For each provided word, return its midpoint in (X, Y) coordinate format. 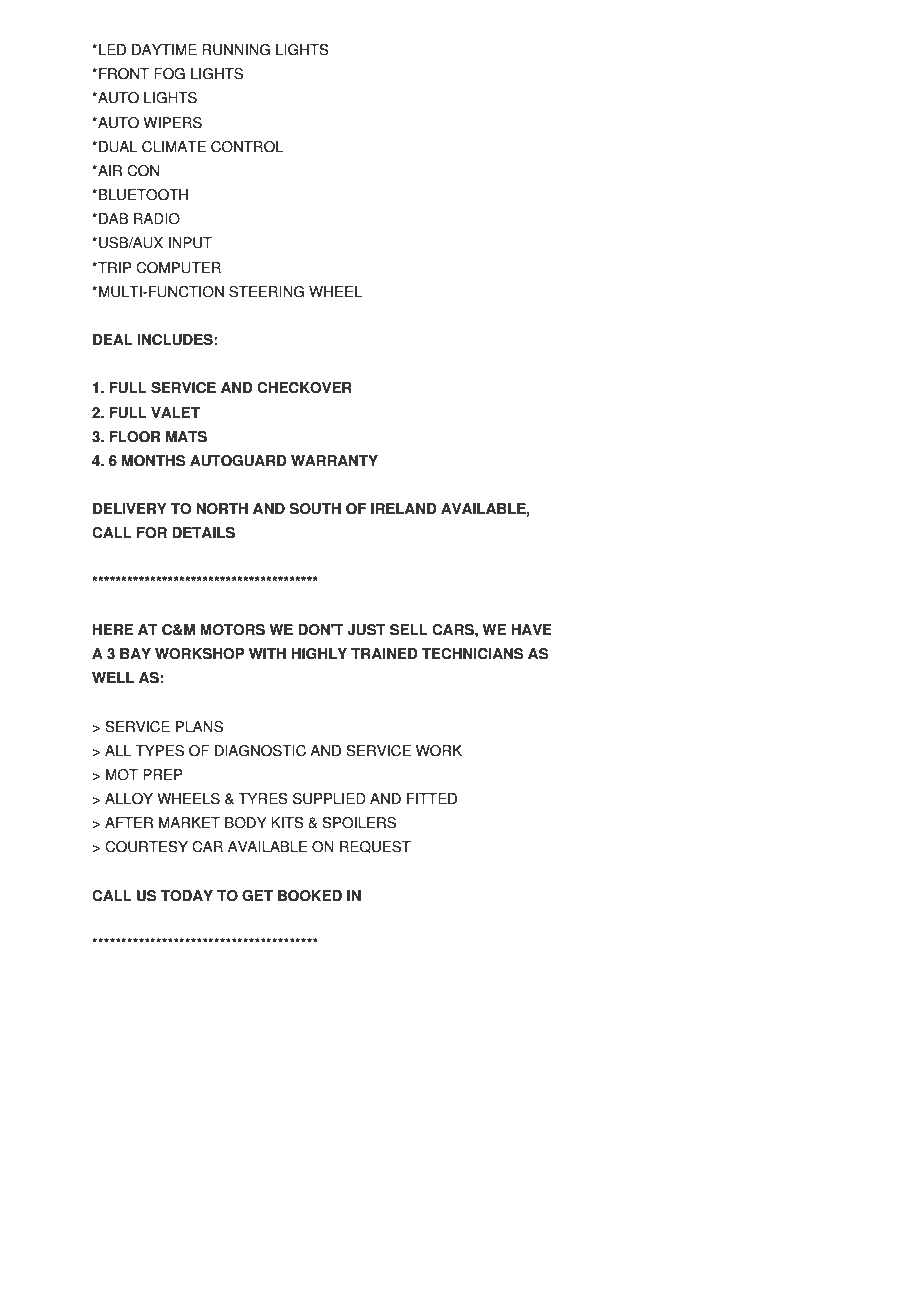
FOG (169, 74)
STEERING (266, 292)
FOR (152, 533)
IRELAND (404, 508)
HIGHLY (319, 654)
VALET (175, 412)
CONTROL (247, 147)
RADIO (157, 219)
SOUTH (315, 509)
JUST (366, 630)
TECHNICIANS (472, 654)
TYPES (160, 751)
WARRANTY (334, 460)
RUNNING (236, 50)
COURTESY (146, 847)
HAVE (531, 629)
